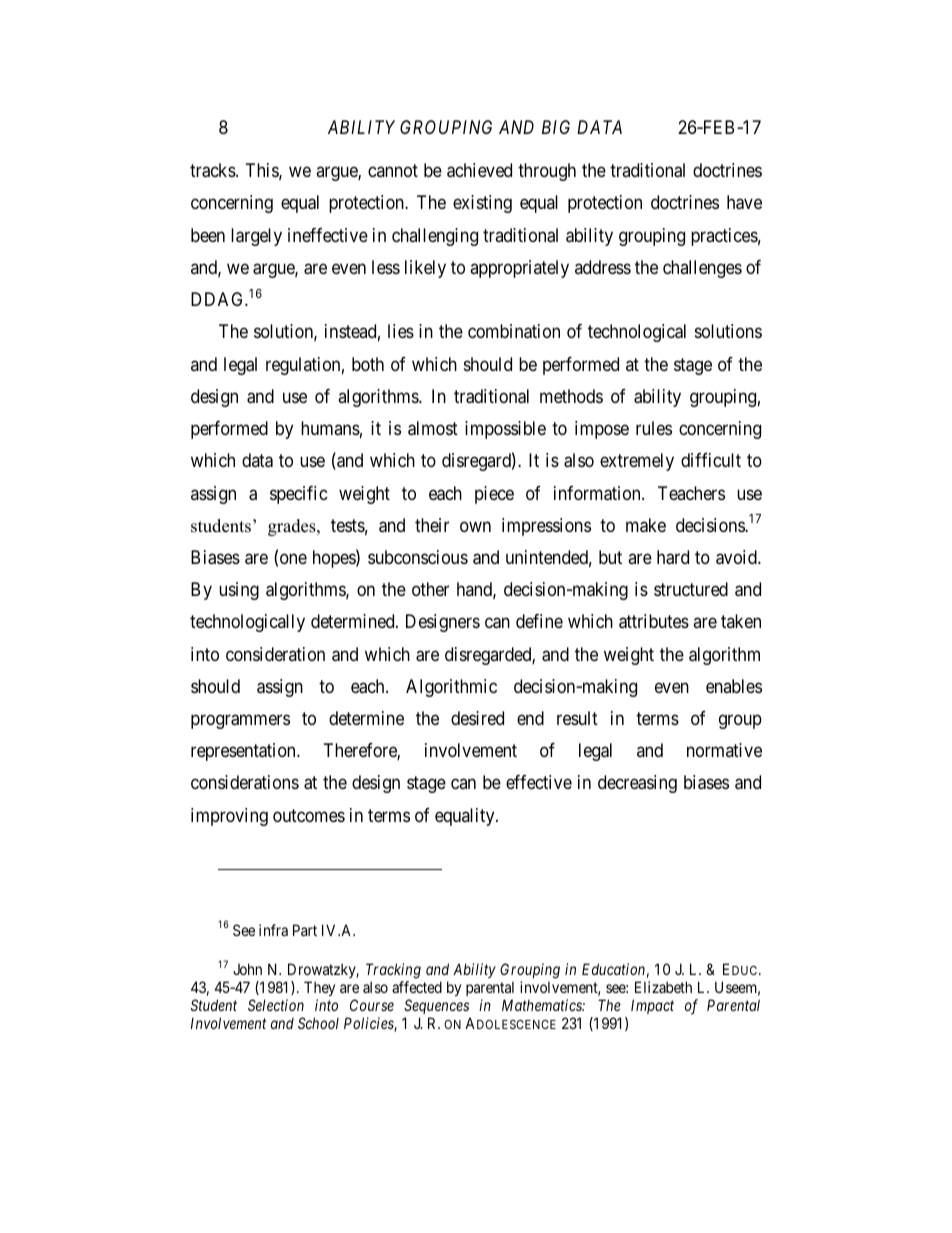  I want to click on tracks, so click(213, 170).
